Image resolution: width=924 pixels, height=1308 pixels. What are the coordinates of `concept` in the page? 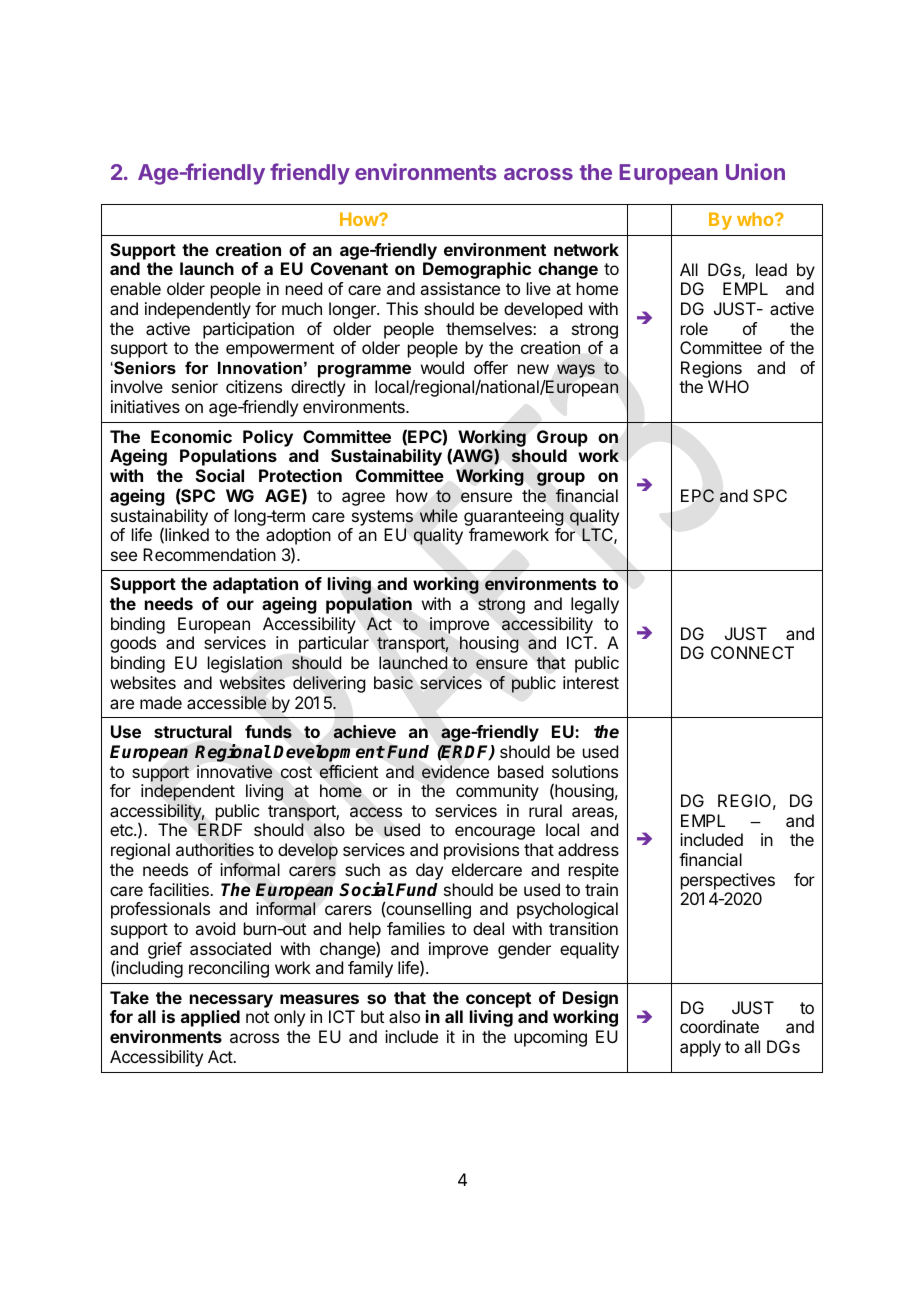 It's located at (498, 1000).
